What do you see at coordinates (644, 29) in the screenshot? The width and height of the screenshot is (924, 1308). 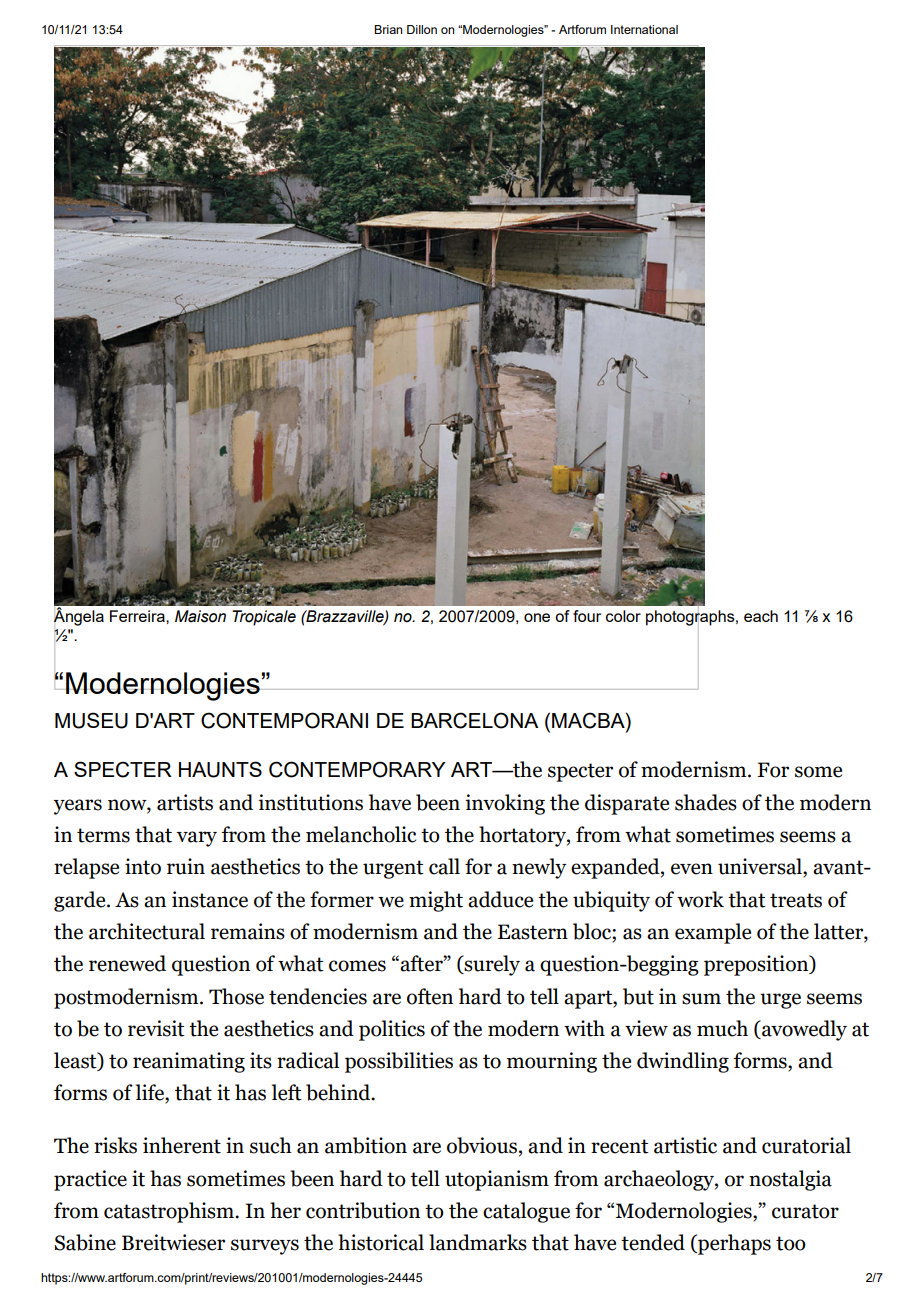 I see `International` at bounding box center [644, 29].
